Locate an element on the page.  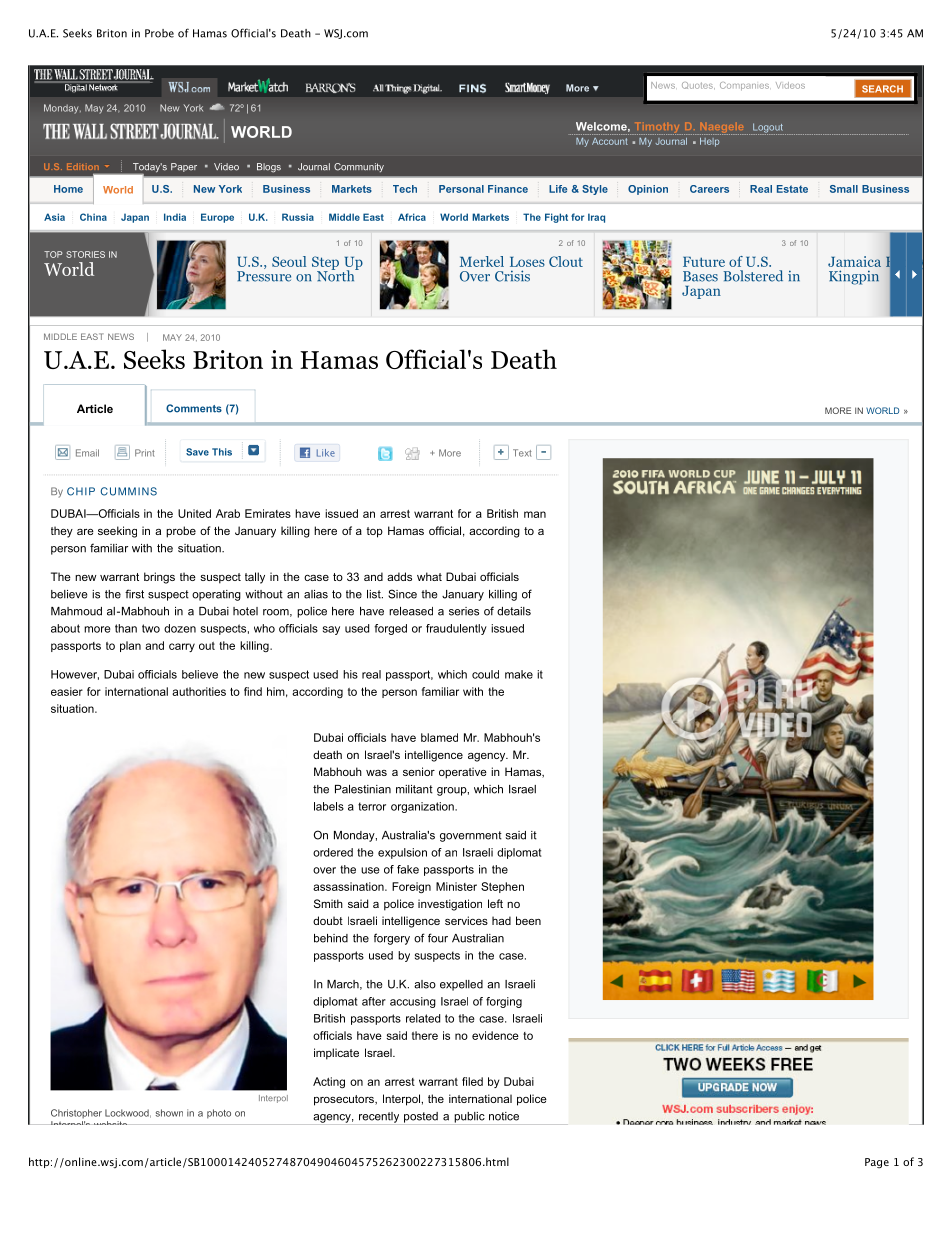
fraudulently is located at coordinates (456, 629).
